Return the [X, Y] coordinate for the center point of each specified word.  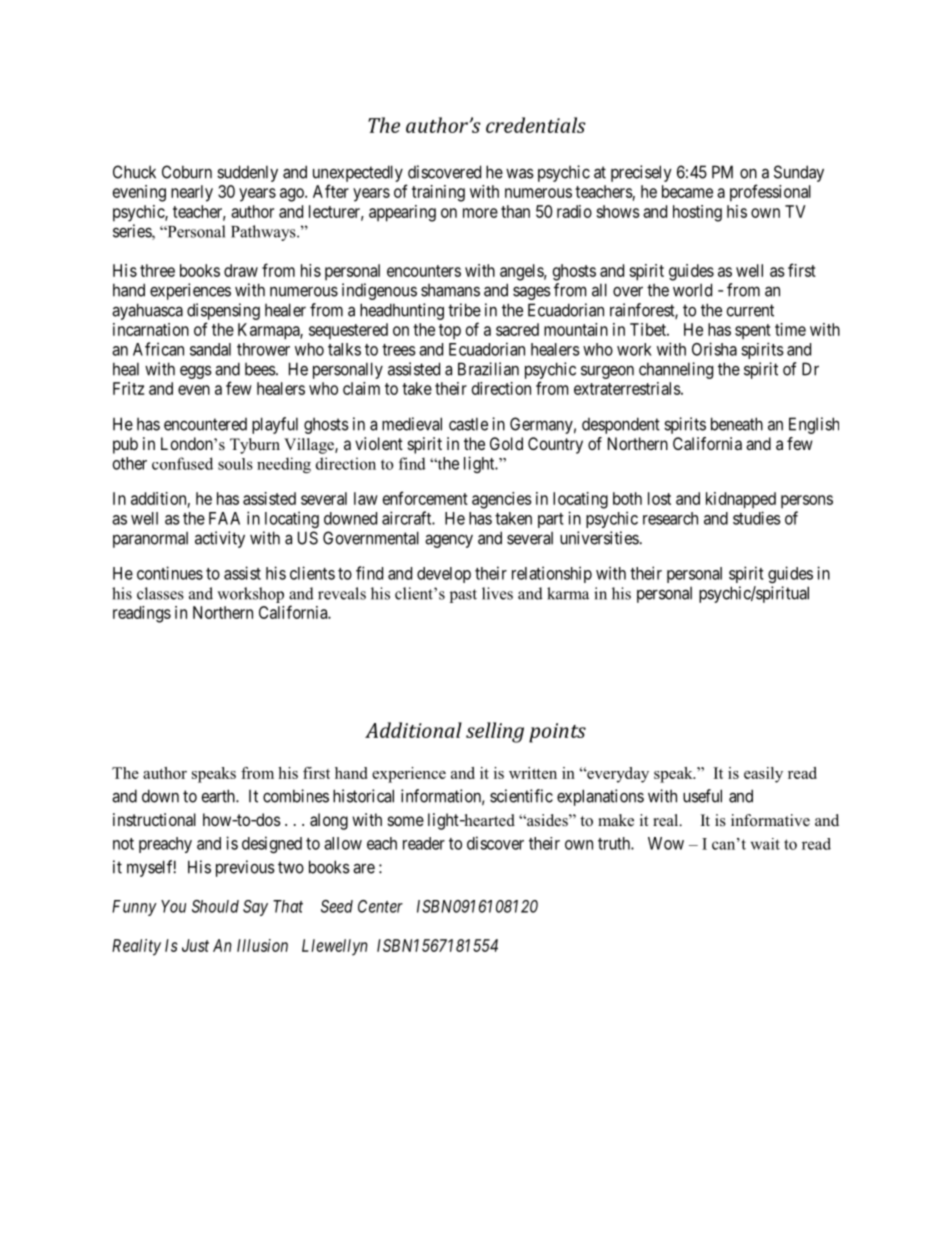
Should [215, 906]
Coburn [187, 172]
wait [765, 844]
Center [380, 906]
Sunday [799, 173]
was [520, 173]
